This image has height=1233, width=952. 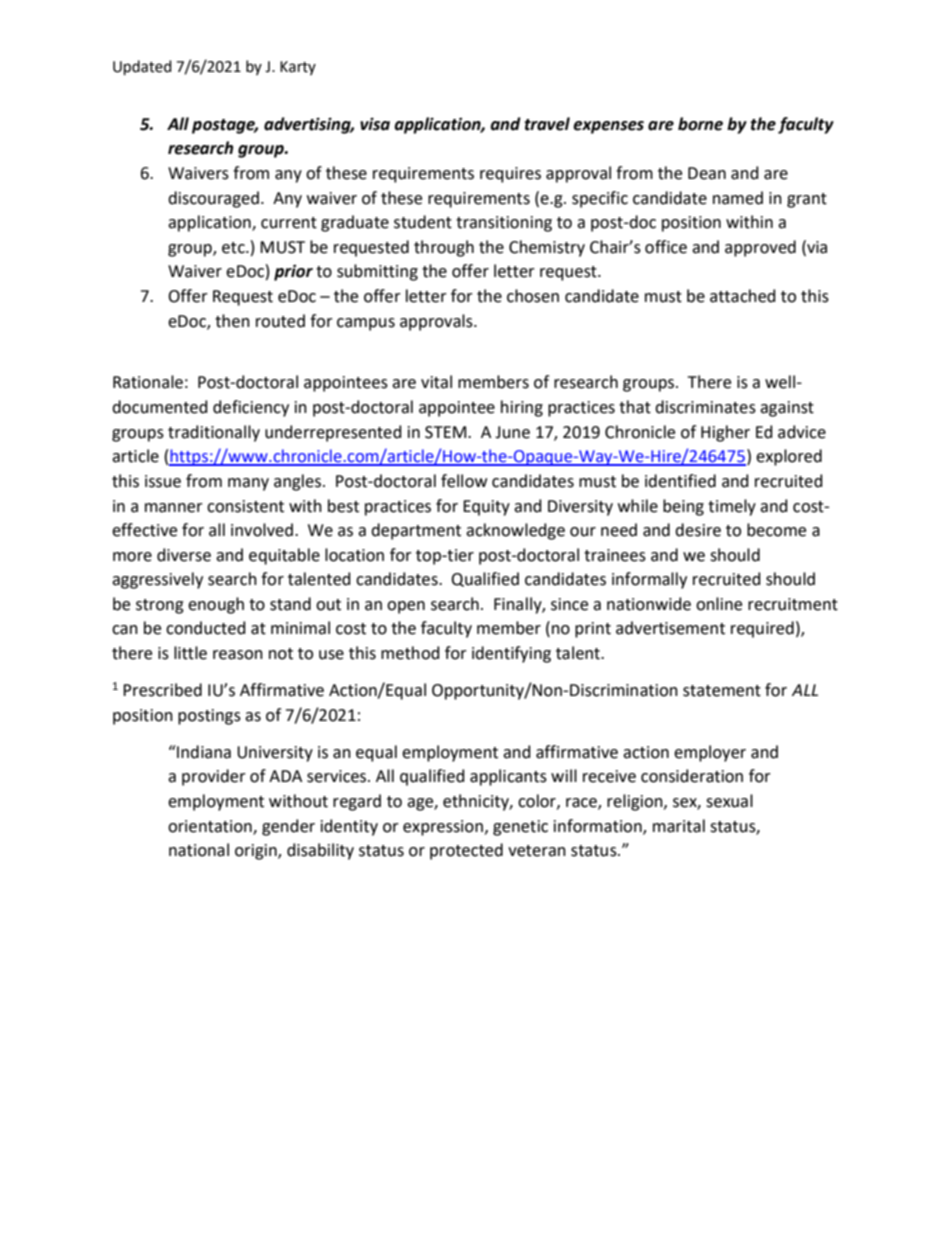 I want to click on borne, so click(x=700, y=124).
